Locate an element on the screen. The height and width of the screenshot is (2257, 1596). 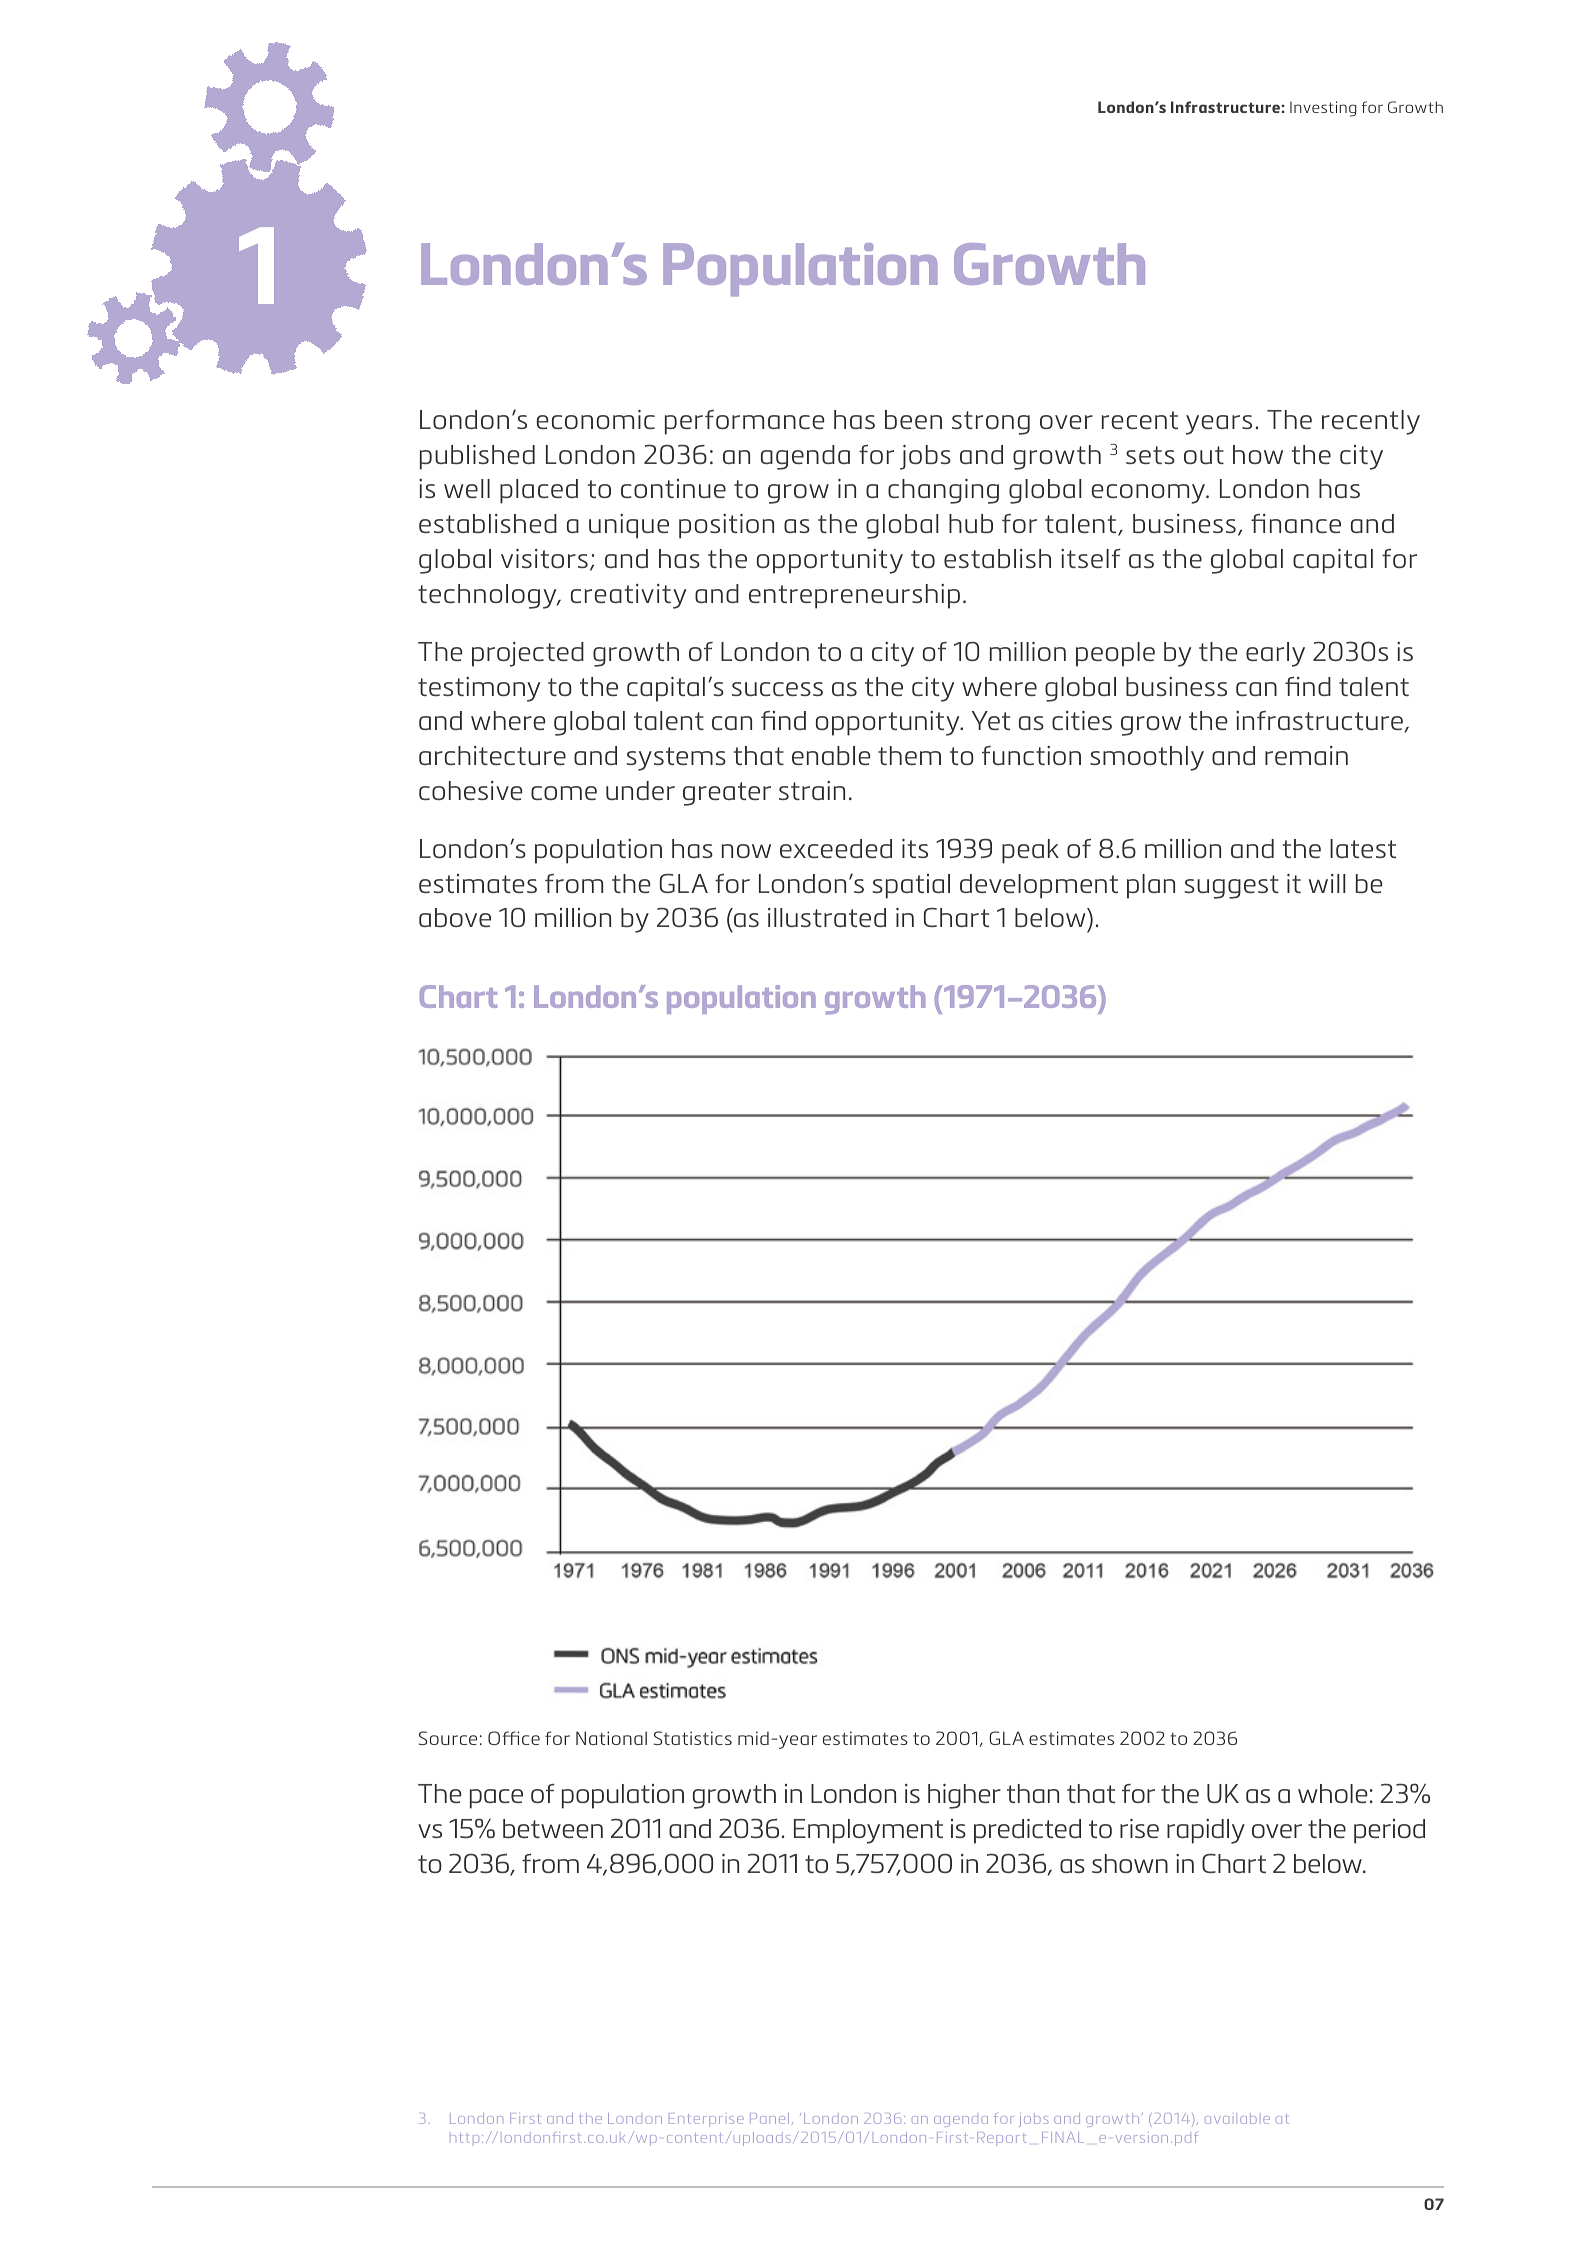
between is located at coordinates (553, 1828).
